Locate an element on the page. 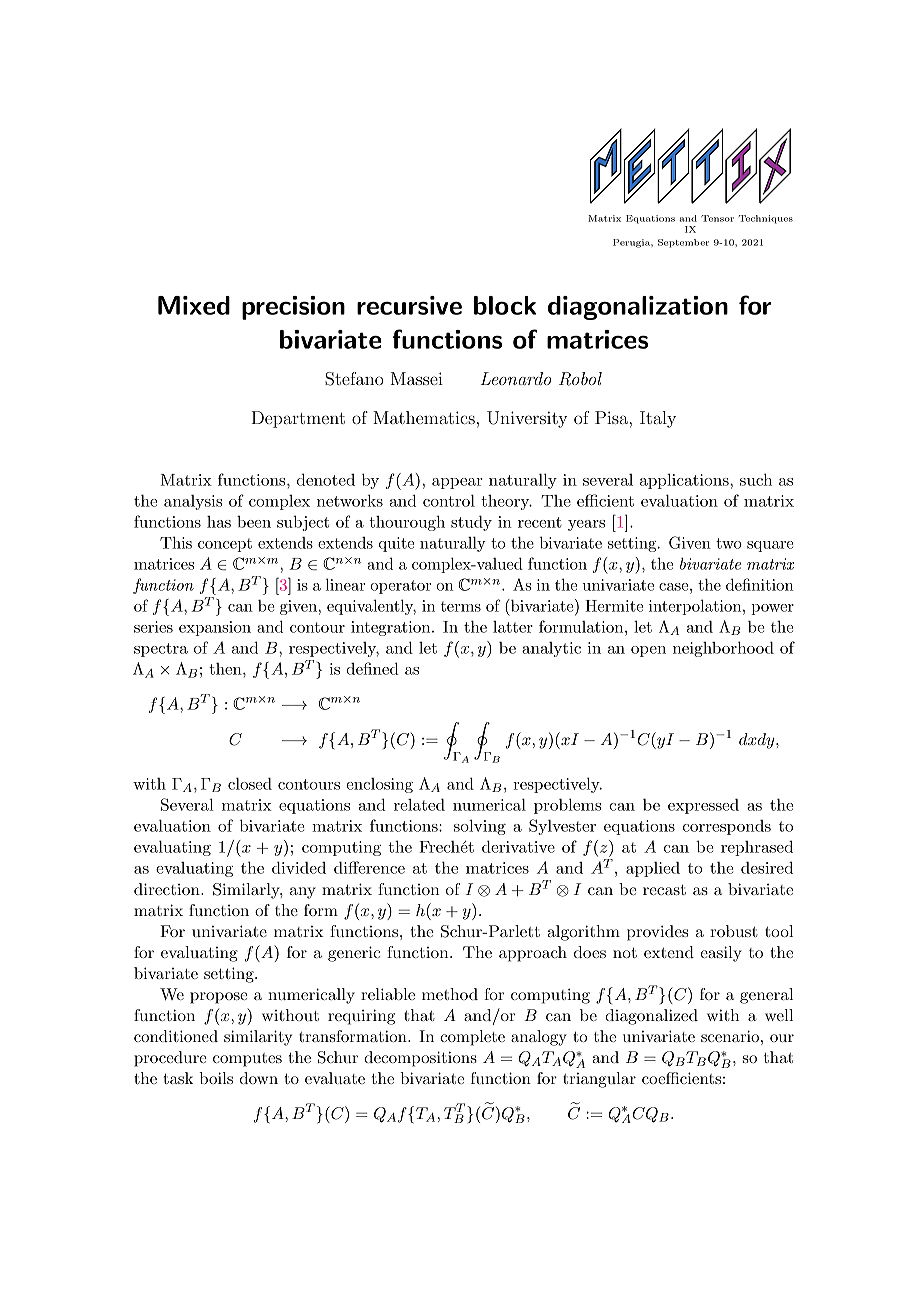  block is located at coordinates (505, 305).
